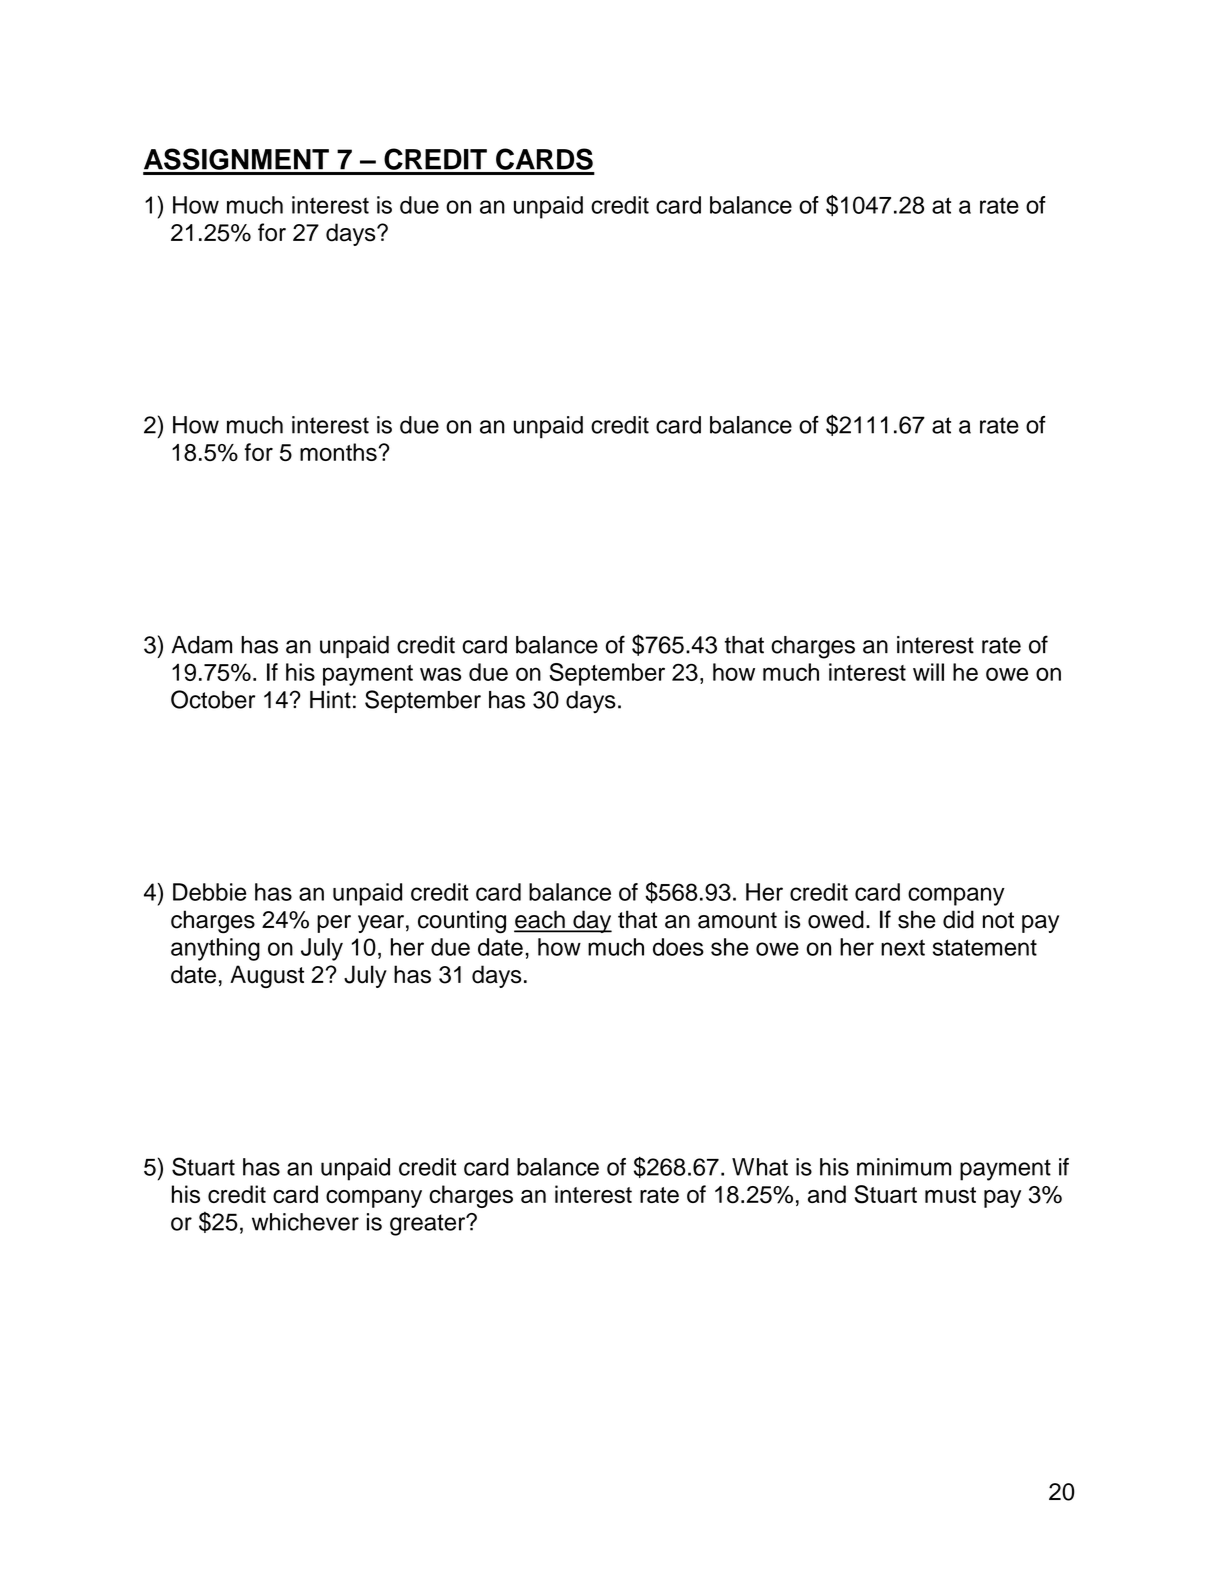 This screenshot has height=1577, width=1218. I want to click on months, so click(338, 452).
